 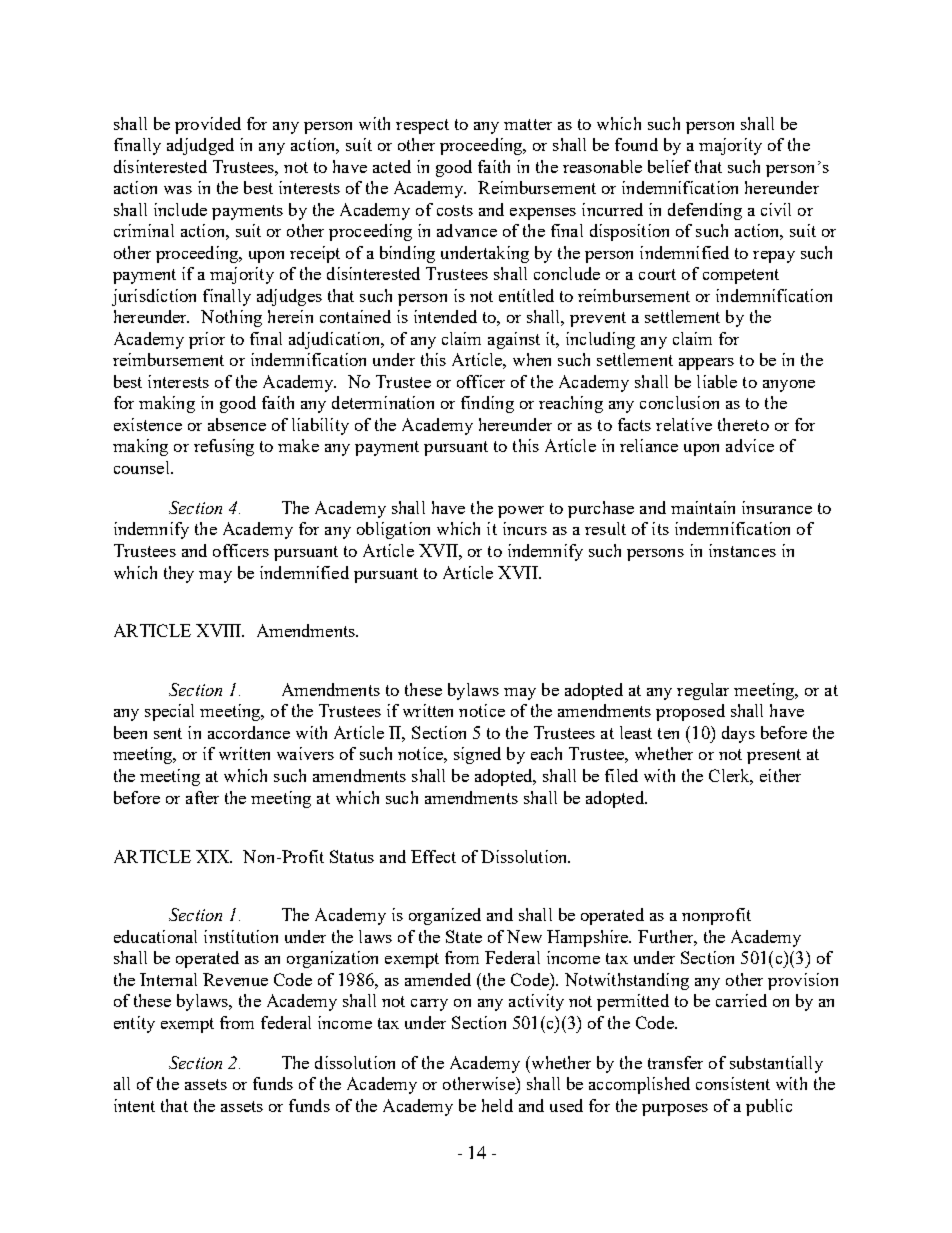 What do you see at coordinates (780, 775) in the image?
I see `either` at bounding box center [780, 775].
